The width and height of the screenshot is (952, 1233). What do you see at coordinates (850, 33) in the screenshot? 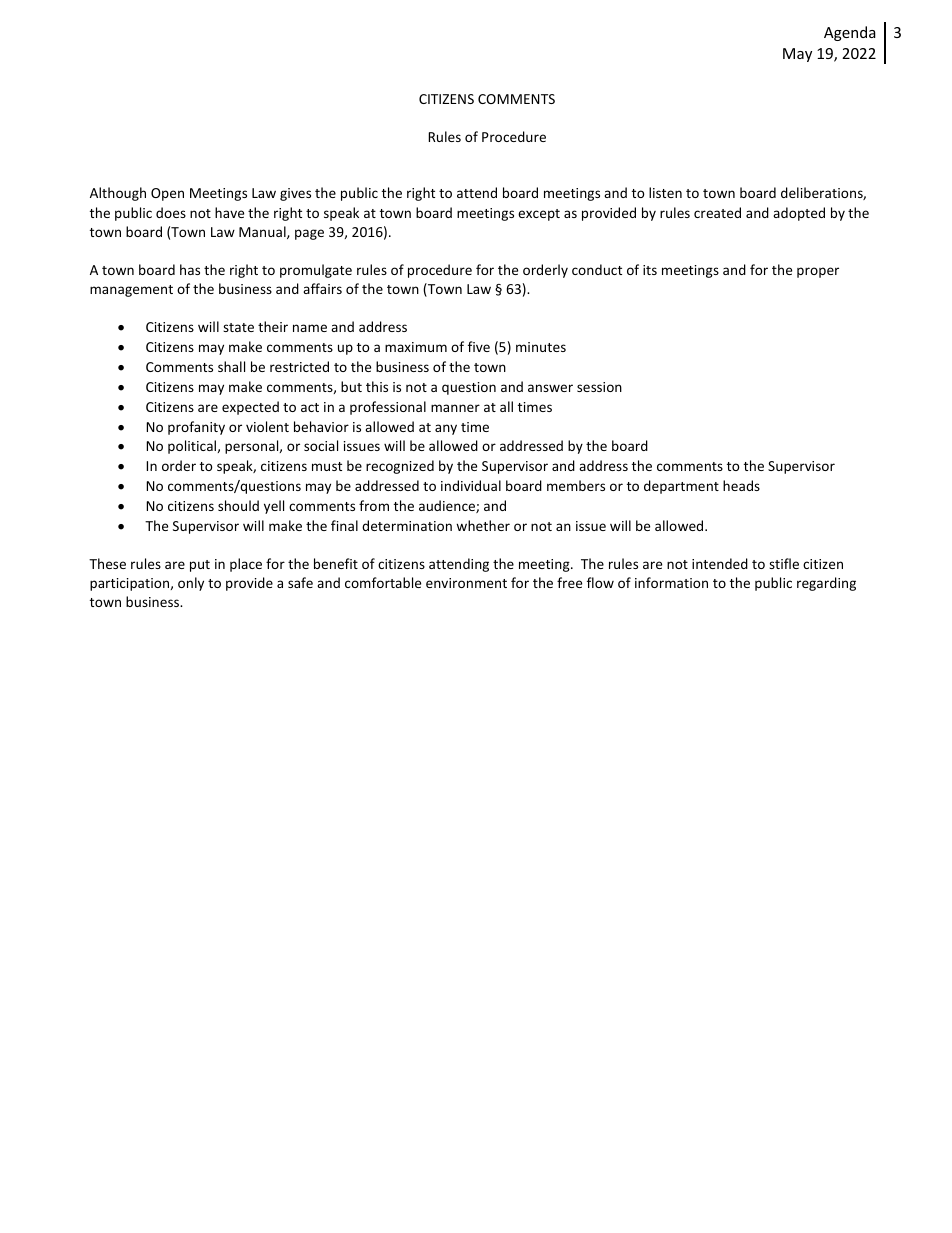
I see `Agenda` at bounding box center [850, 33].
